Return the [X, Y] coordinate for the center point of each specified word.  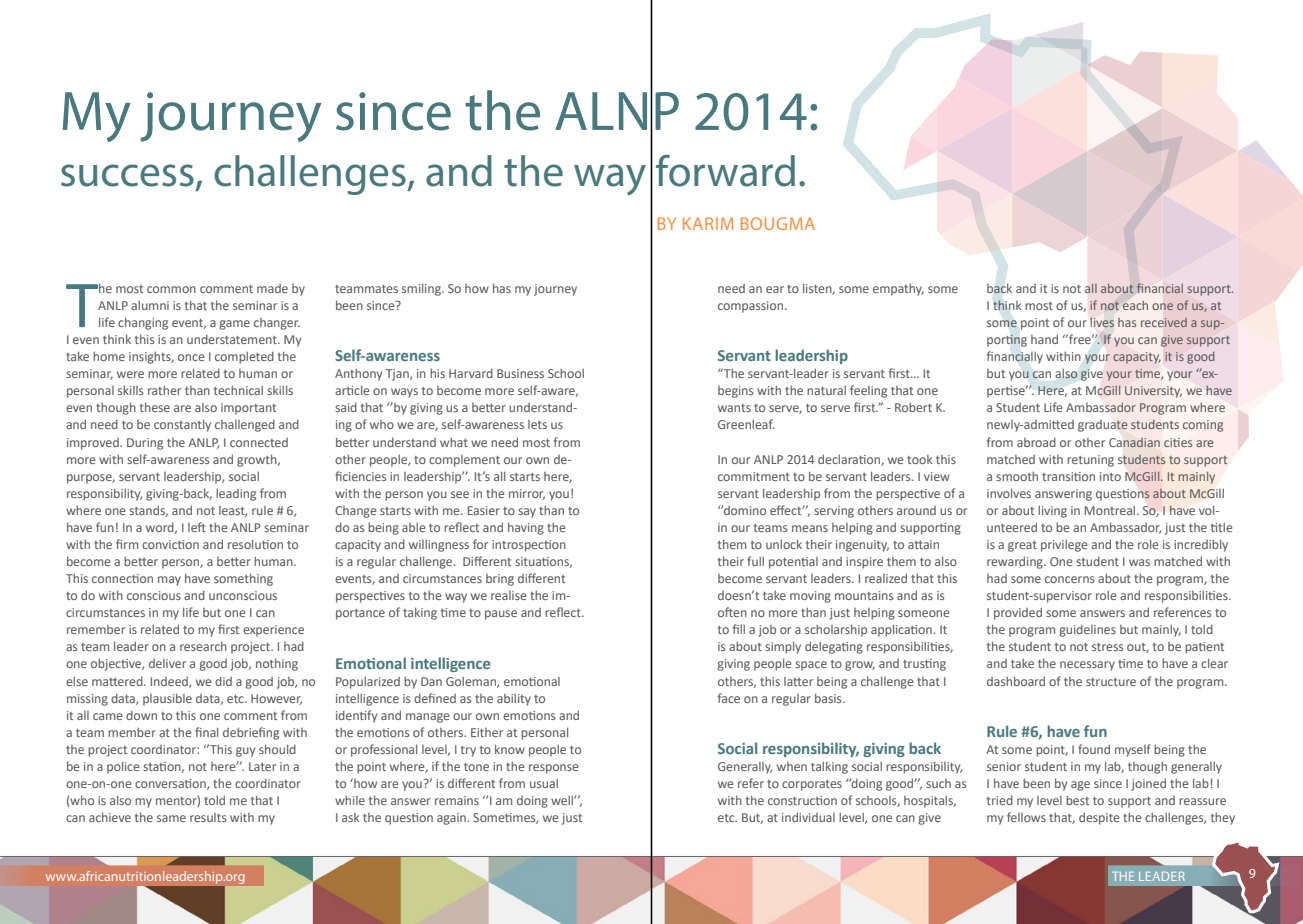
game [234, 325]
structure [1111, 682]
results [208, 817]
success [127, 175]
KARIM [708, 223]
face [729, 698]
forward [725, 171]
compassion [752, 307]
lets [537, 424]
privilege [1064, 545]
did [223, 681]
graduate [1103, 426]
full [755, 561]
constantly [182, 425]
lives [1102, 322]
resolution [255, 544]
